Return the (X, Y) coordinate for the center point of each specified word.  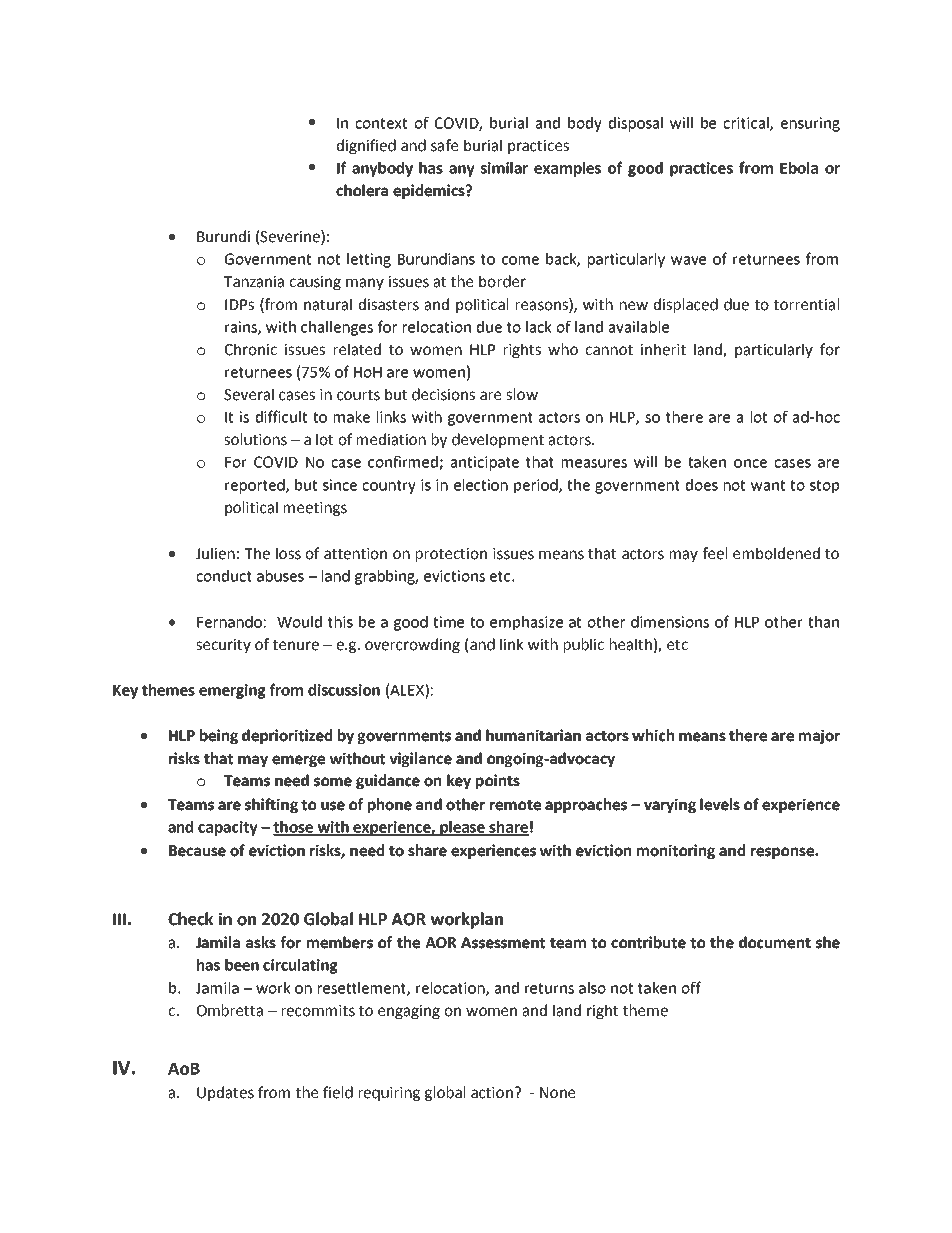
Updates (225, 1093)
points (498, 781)
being (219, 736)
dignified (366, 146)
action (492, 1093)
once (750, 463)
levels (720, 804)
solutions (255, 439)
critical (747, 124)
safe (444, 145)
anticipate (485, 463)
